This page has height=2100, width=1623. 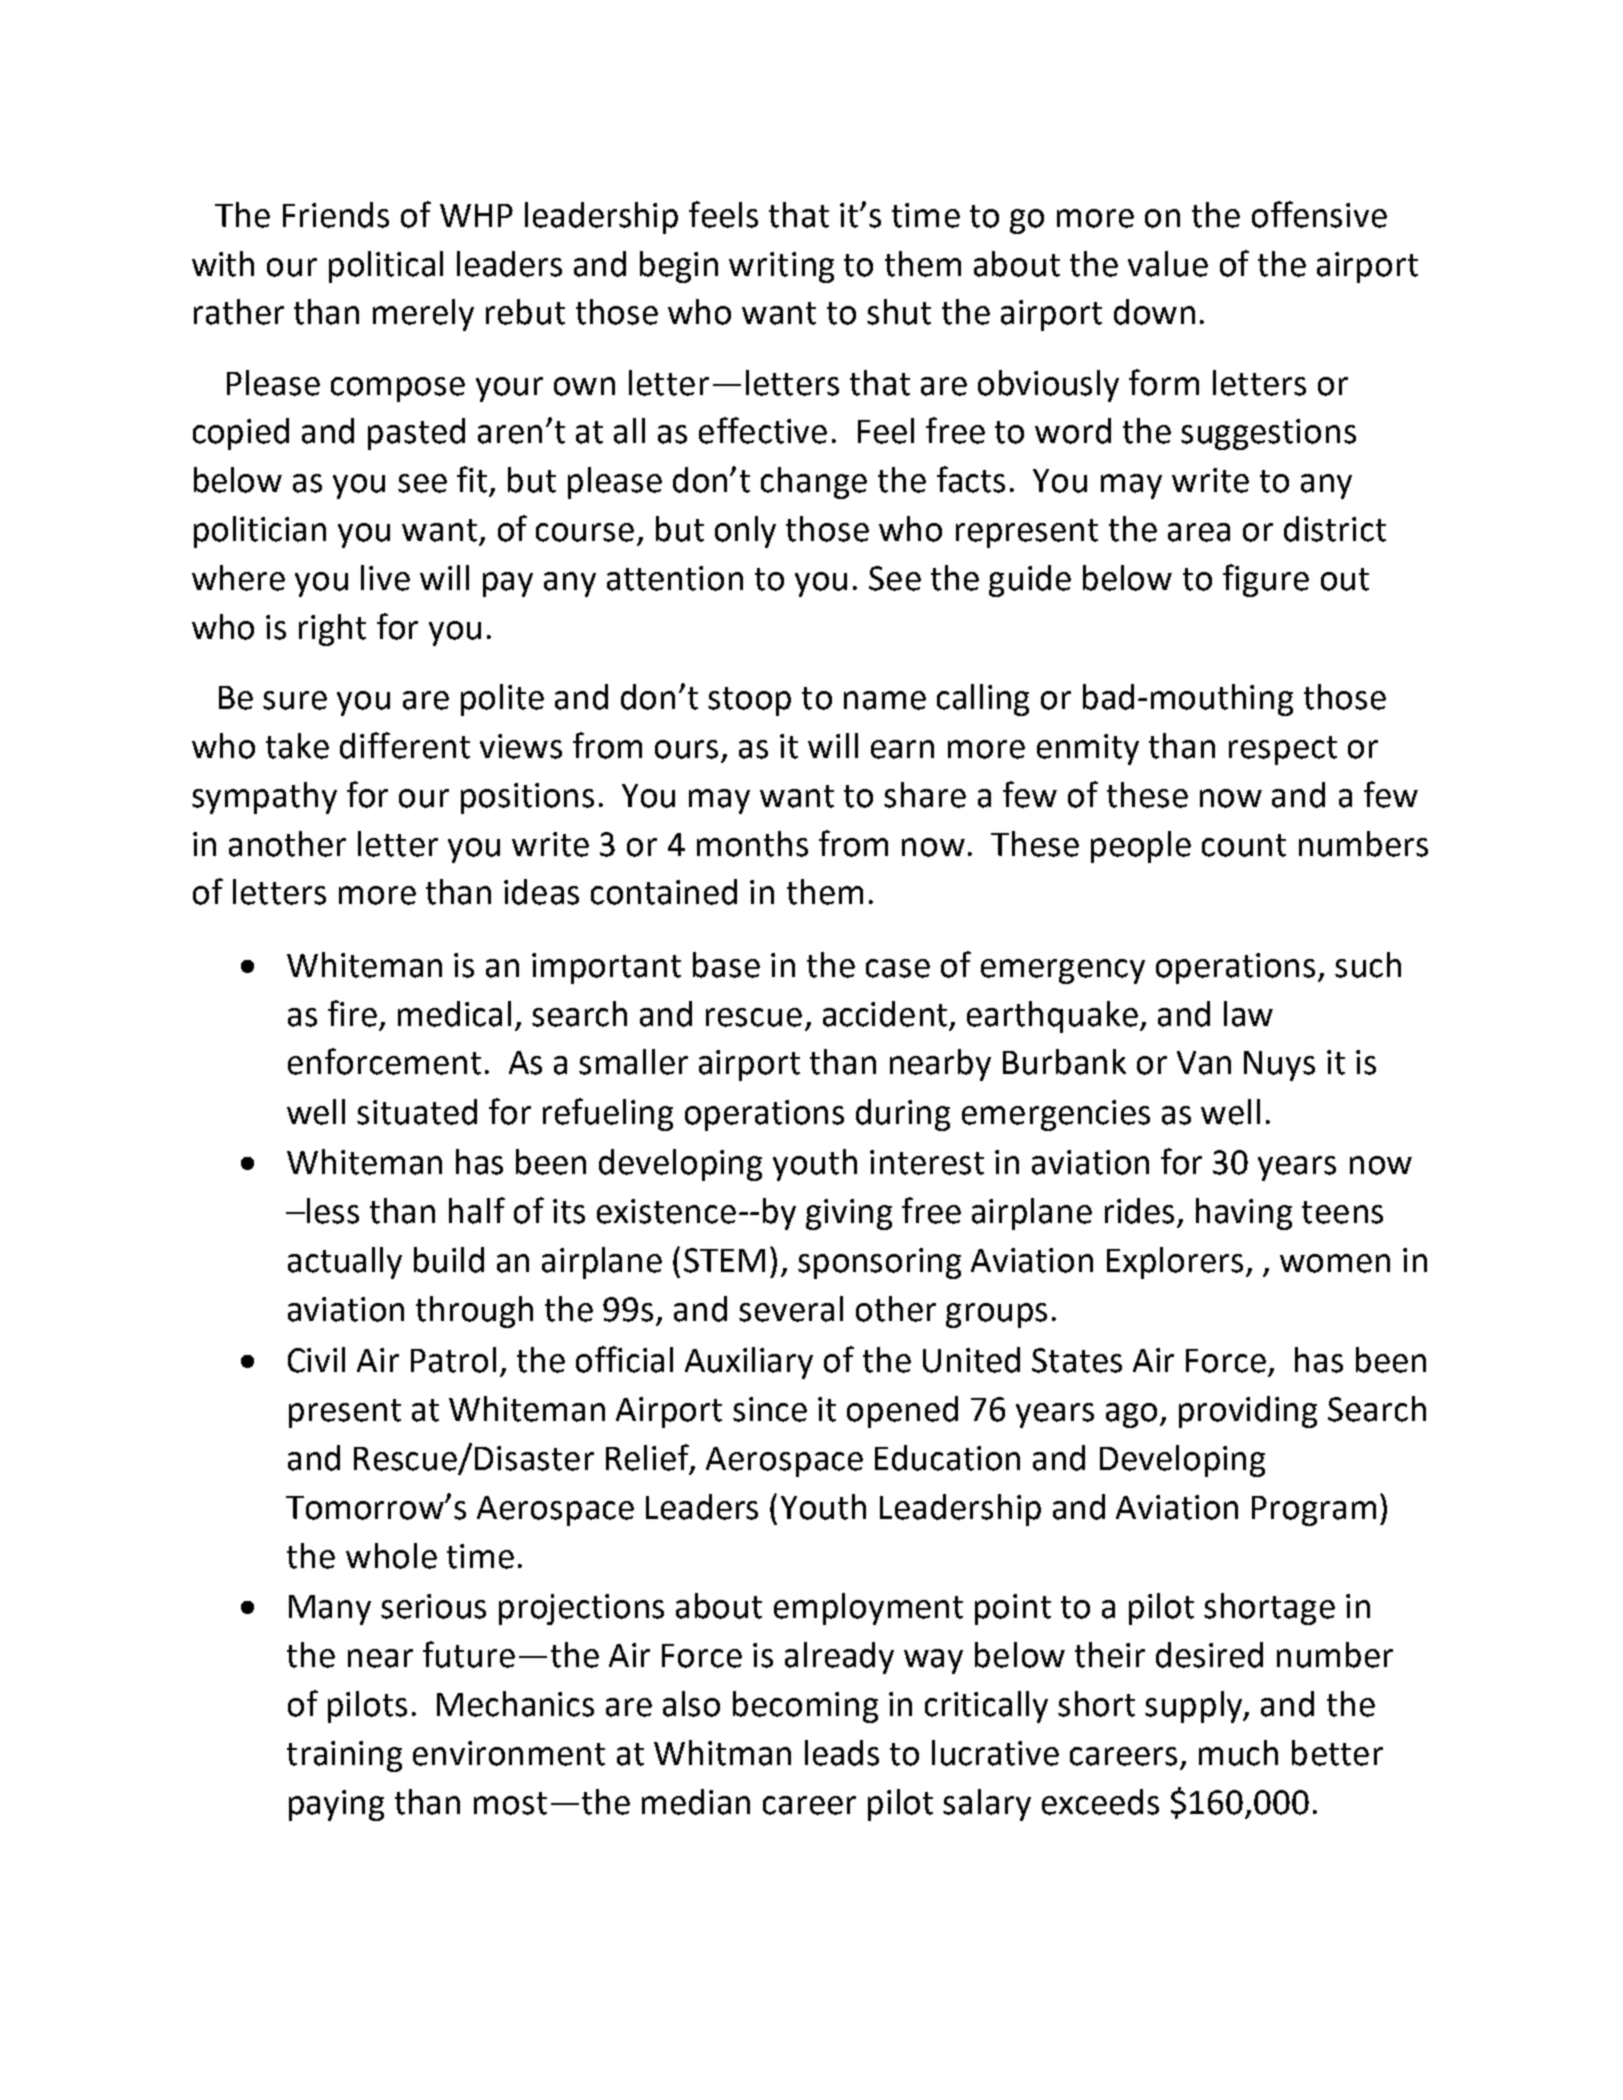 I want to click on Civil, so click(x=316, y=1360).
